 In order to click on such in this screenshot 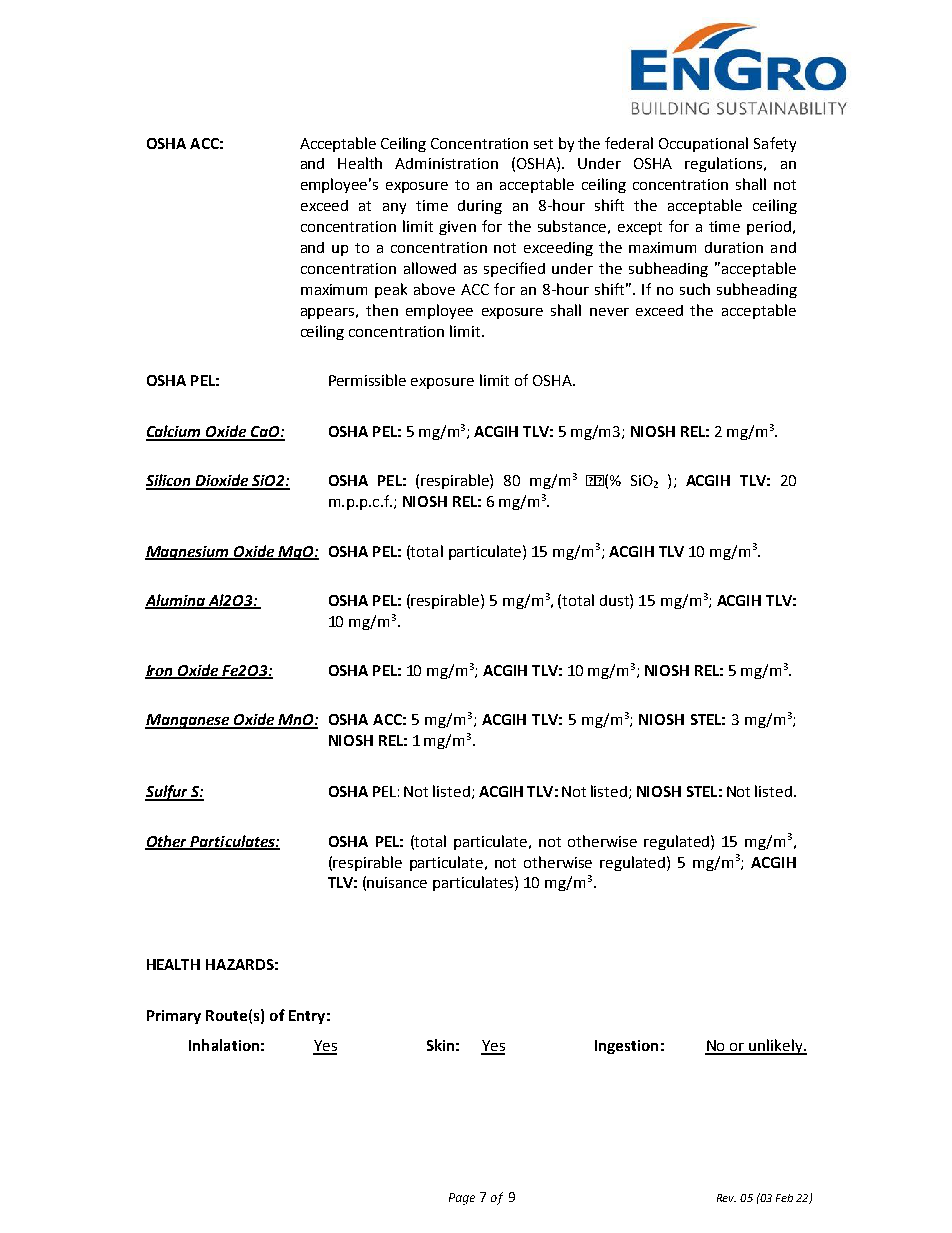, I will do `click(695, 289)`.
